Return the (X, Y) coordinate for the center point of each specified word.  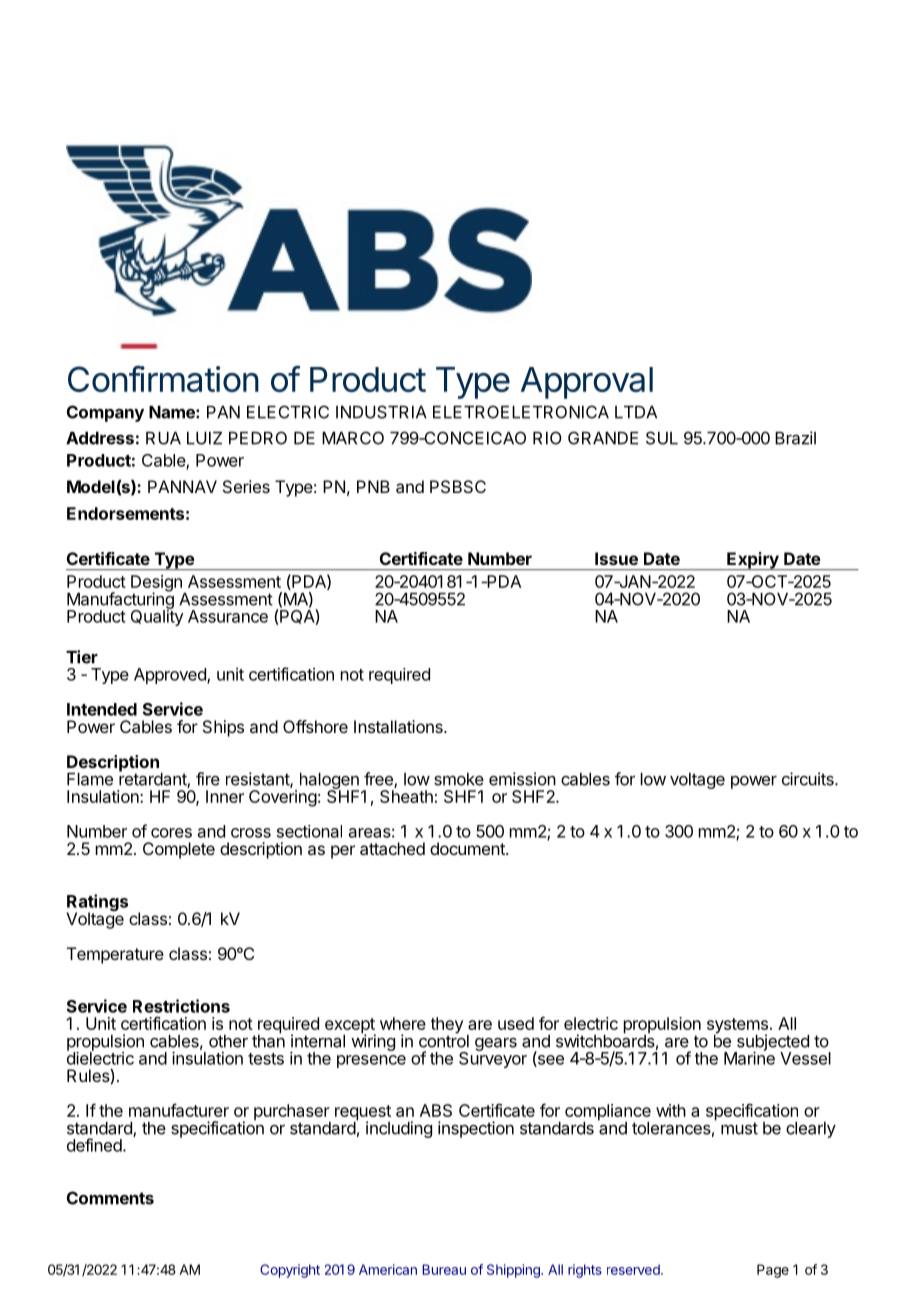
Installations (399, 726)
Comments (110, 1198)
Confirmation (163, 378)
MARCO (353, 438)
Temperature (115, 955)
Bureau (444, 1269)
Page (773, 1271)
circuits (809, 779)
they (447, 1026)
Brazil (795, 438)
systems (737, 1027)
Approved (171, 676)
